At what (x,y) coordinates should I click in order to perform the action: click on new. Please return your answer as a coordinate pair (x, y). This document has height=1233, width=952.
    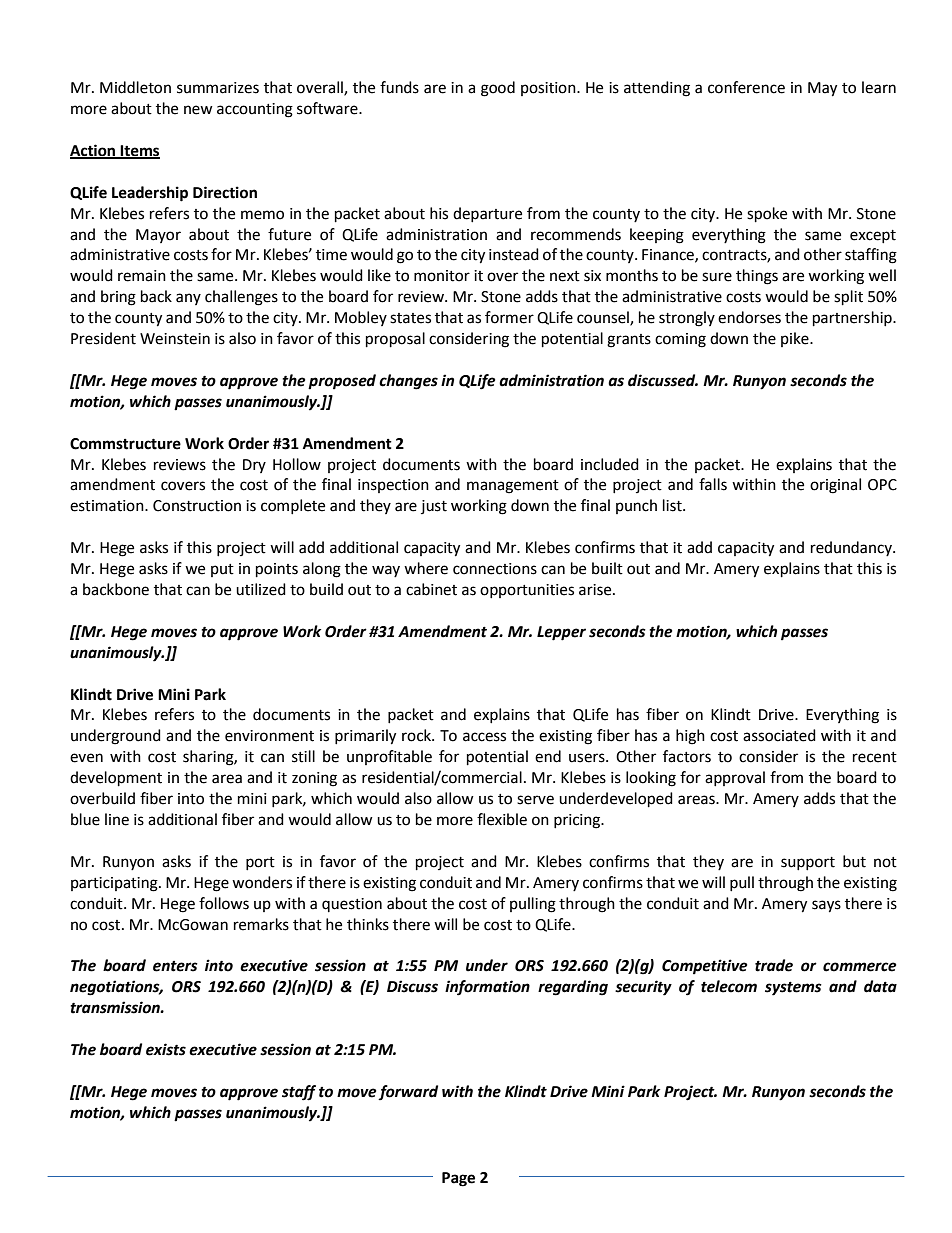
    Looking at the image, I should click on (198, 110).
